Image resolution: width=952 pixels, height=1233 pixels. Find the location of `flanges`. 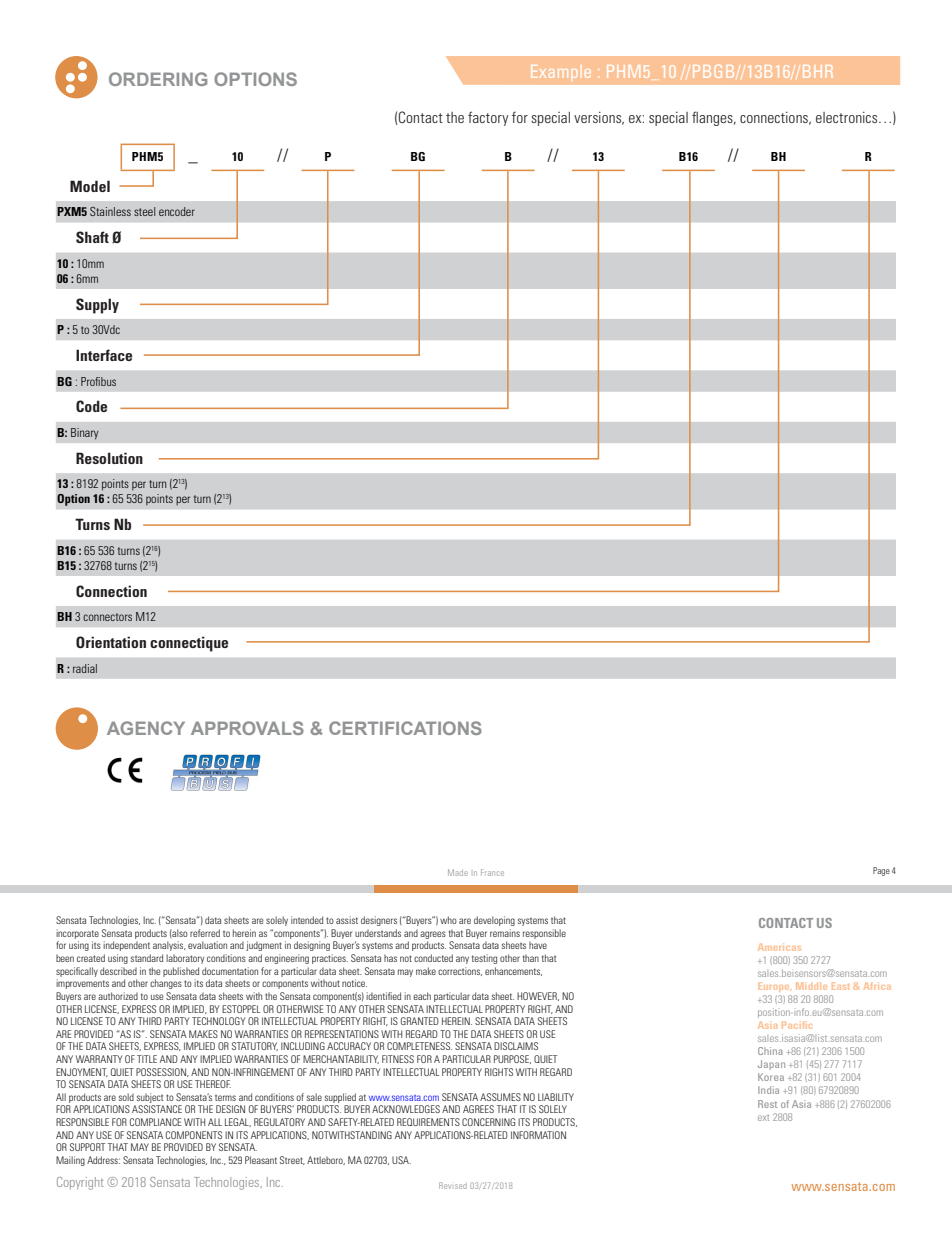

flanges is located at coordinates (713, 118).
